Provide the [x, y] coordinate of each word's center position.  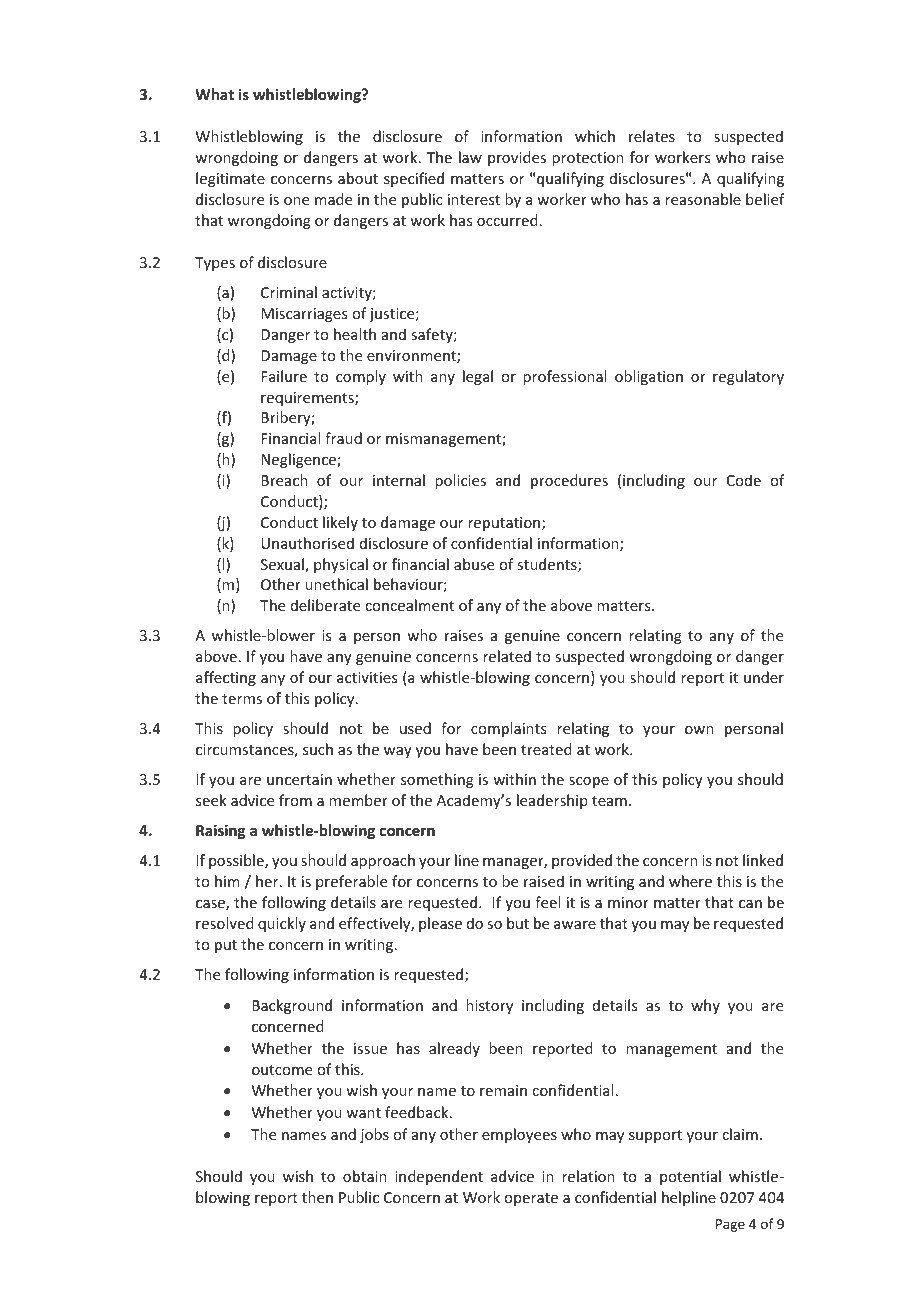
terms [242, 699]
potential [690, 1177]
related [507, 656]
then [317, 1197]
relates [652, 136]
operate [531, 1199]
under [764, 677]
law [470, 157]
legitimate [230, 179]
